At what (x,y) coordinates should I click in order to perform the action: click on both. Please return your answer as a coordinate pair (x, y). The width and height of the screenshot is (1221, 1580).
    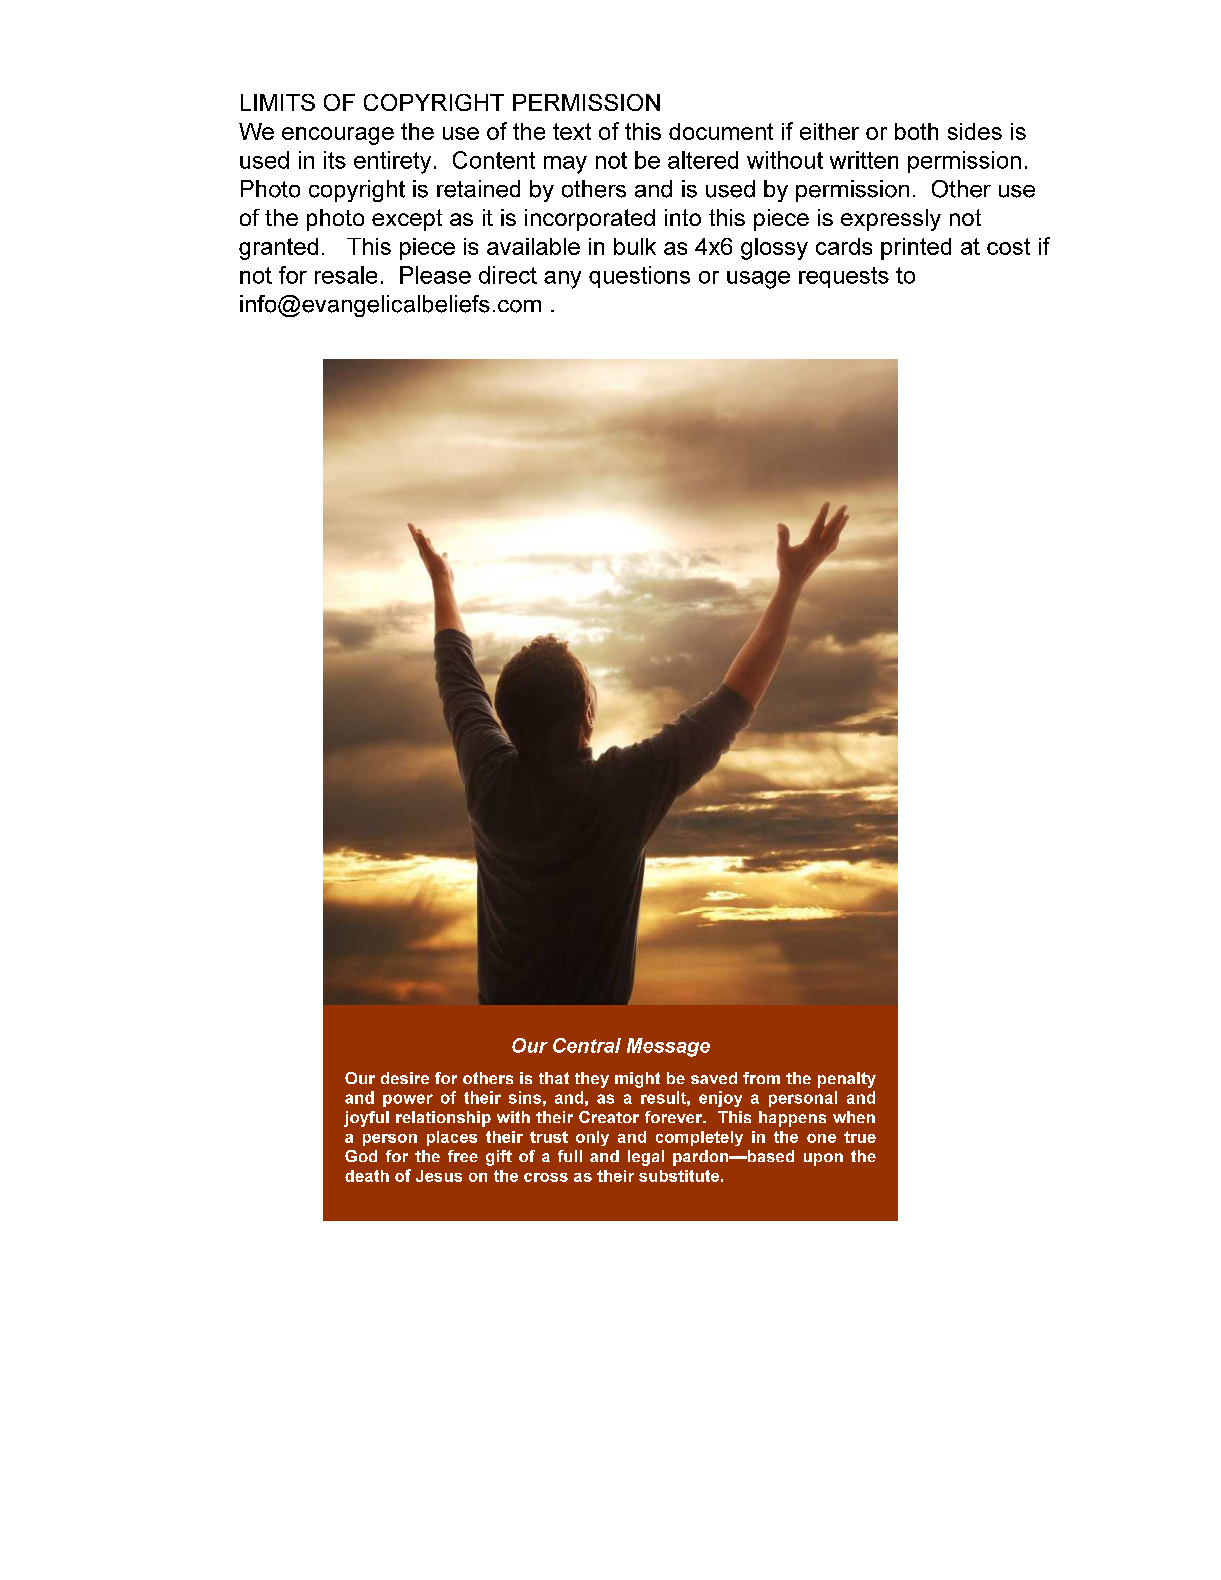
    Looking at the image, I should click on (916, 131).
